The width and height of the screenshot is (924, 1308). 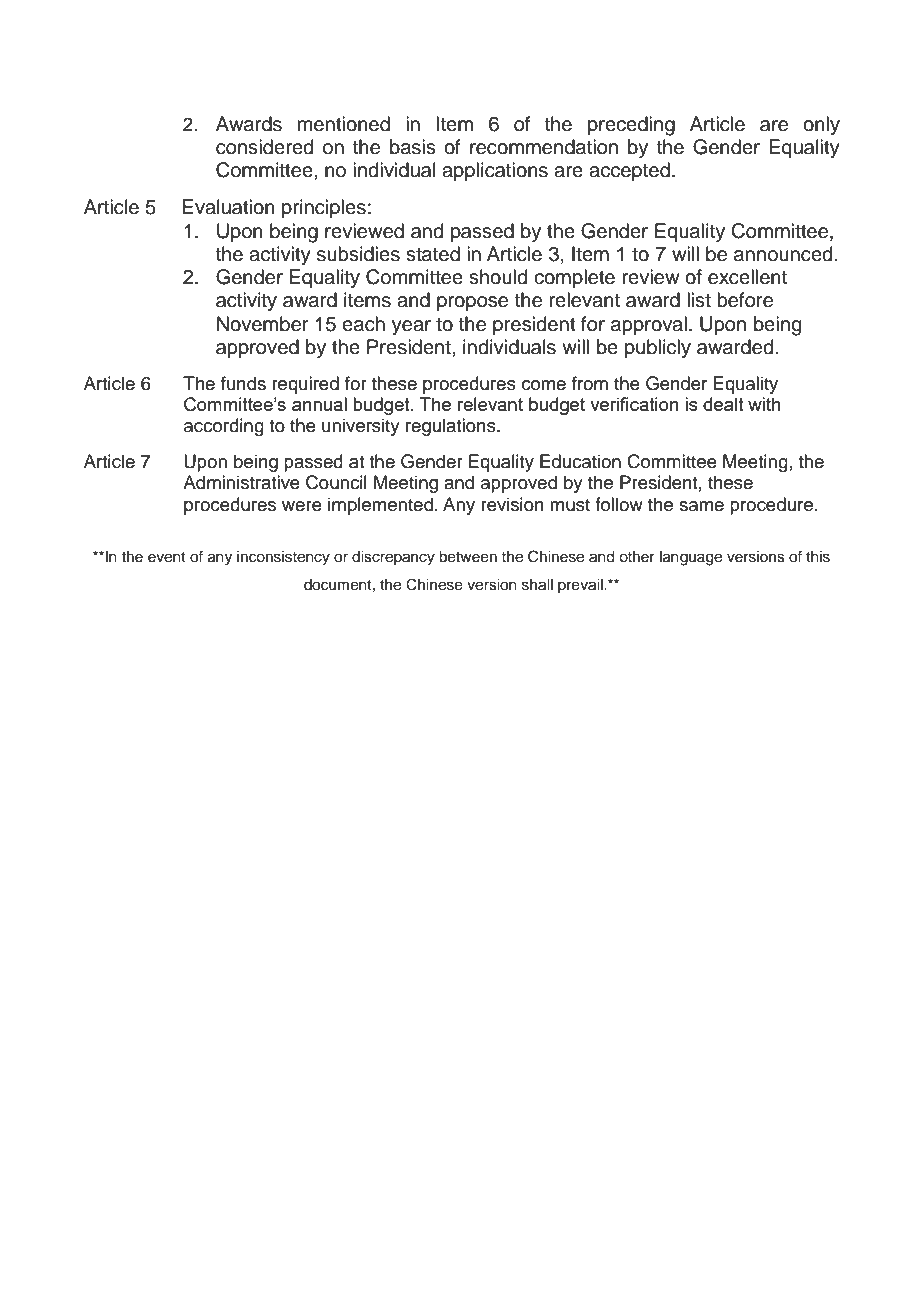 What do you see at coordinates (283, 558) in the screenshot?
I see `inconsistency` at bounding box center [283, 558].
